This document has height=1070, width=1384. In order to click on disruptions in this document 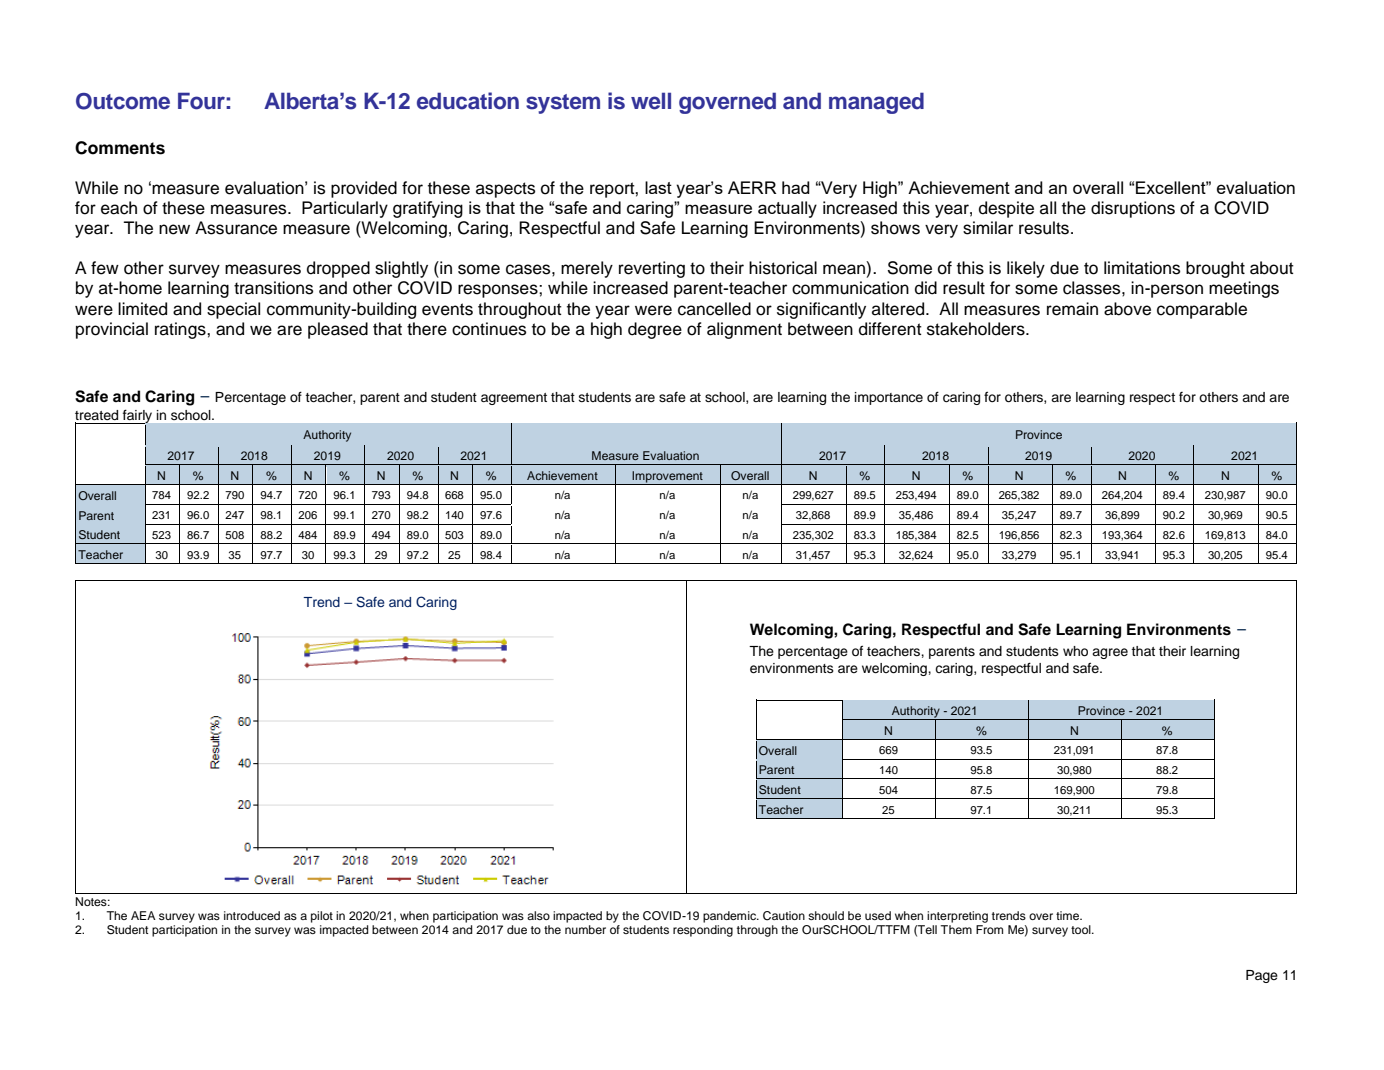, I will do `click(1133, 209)`.
